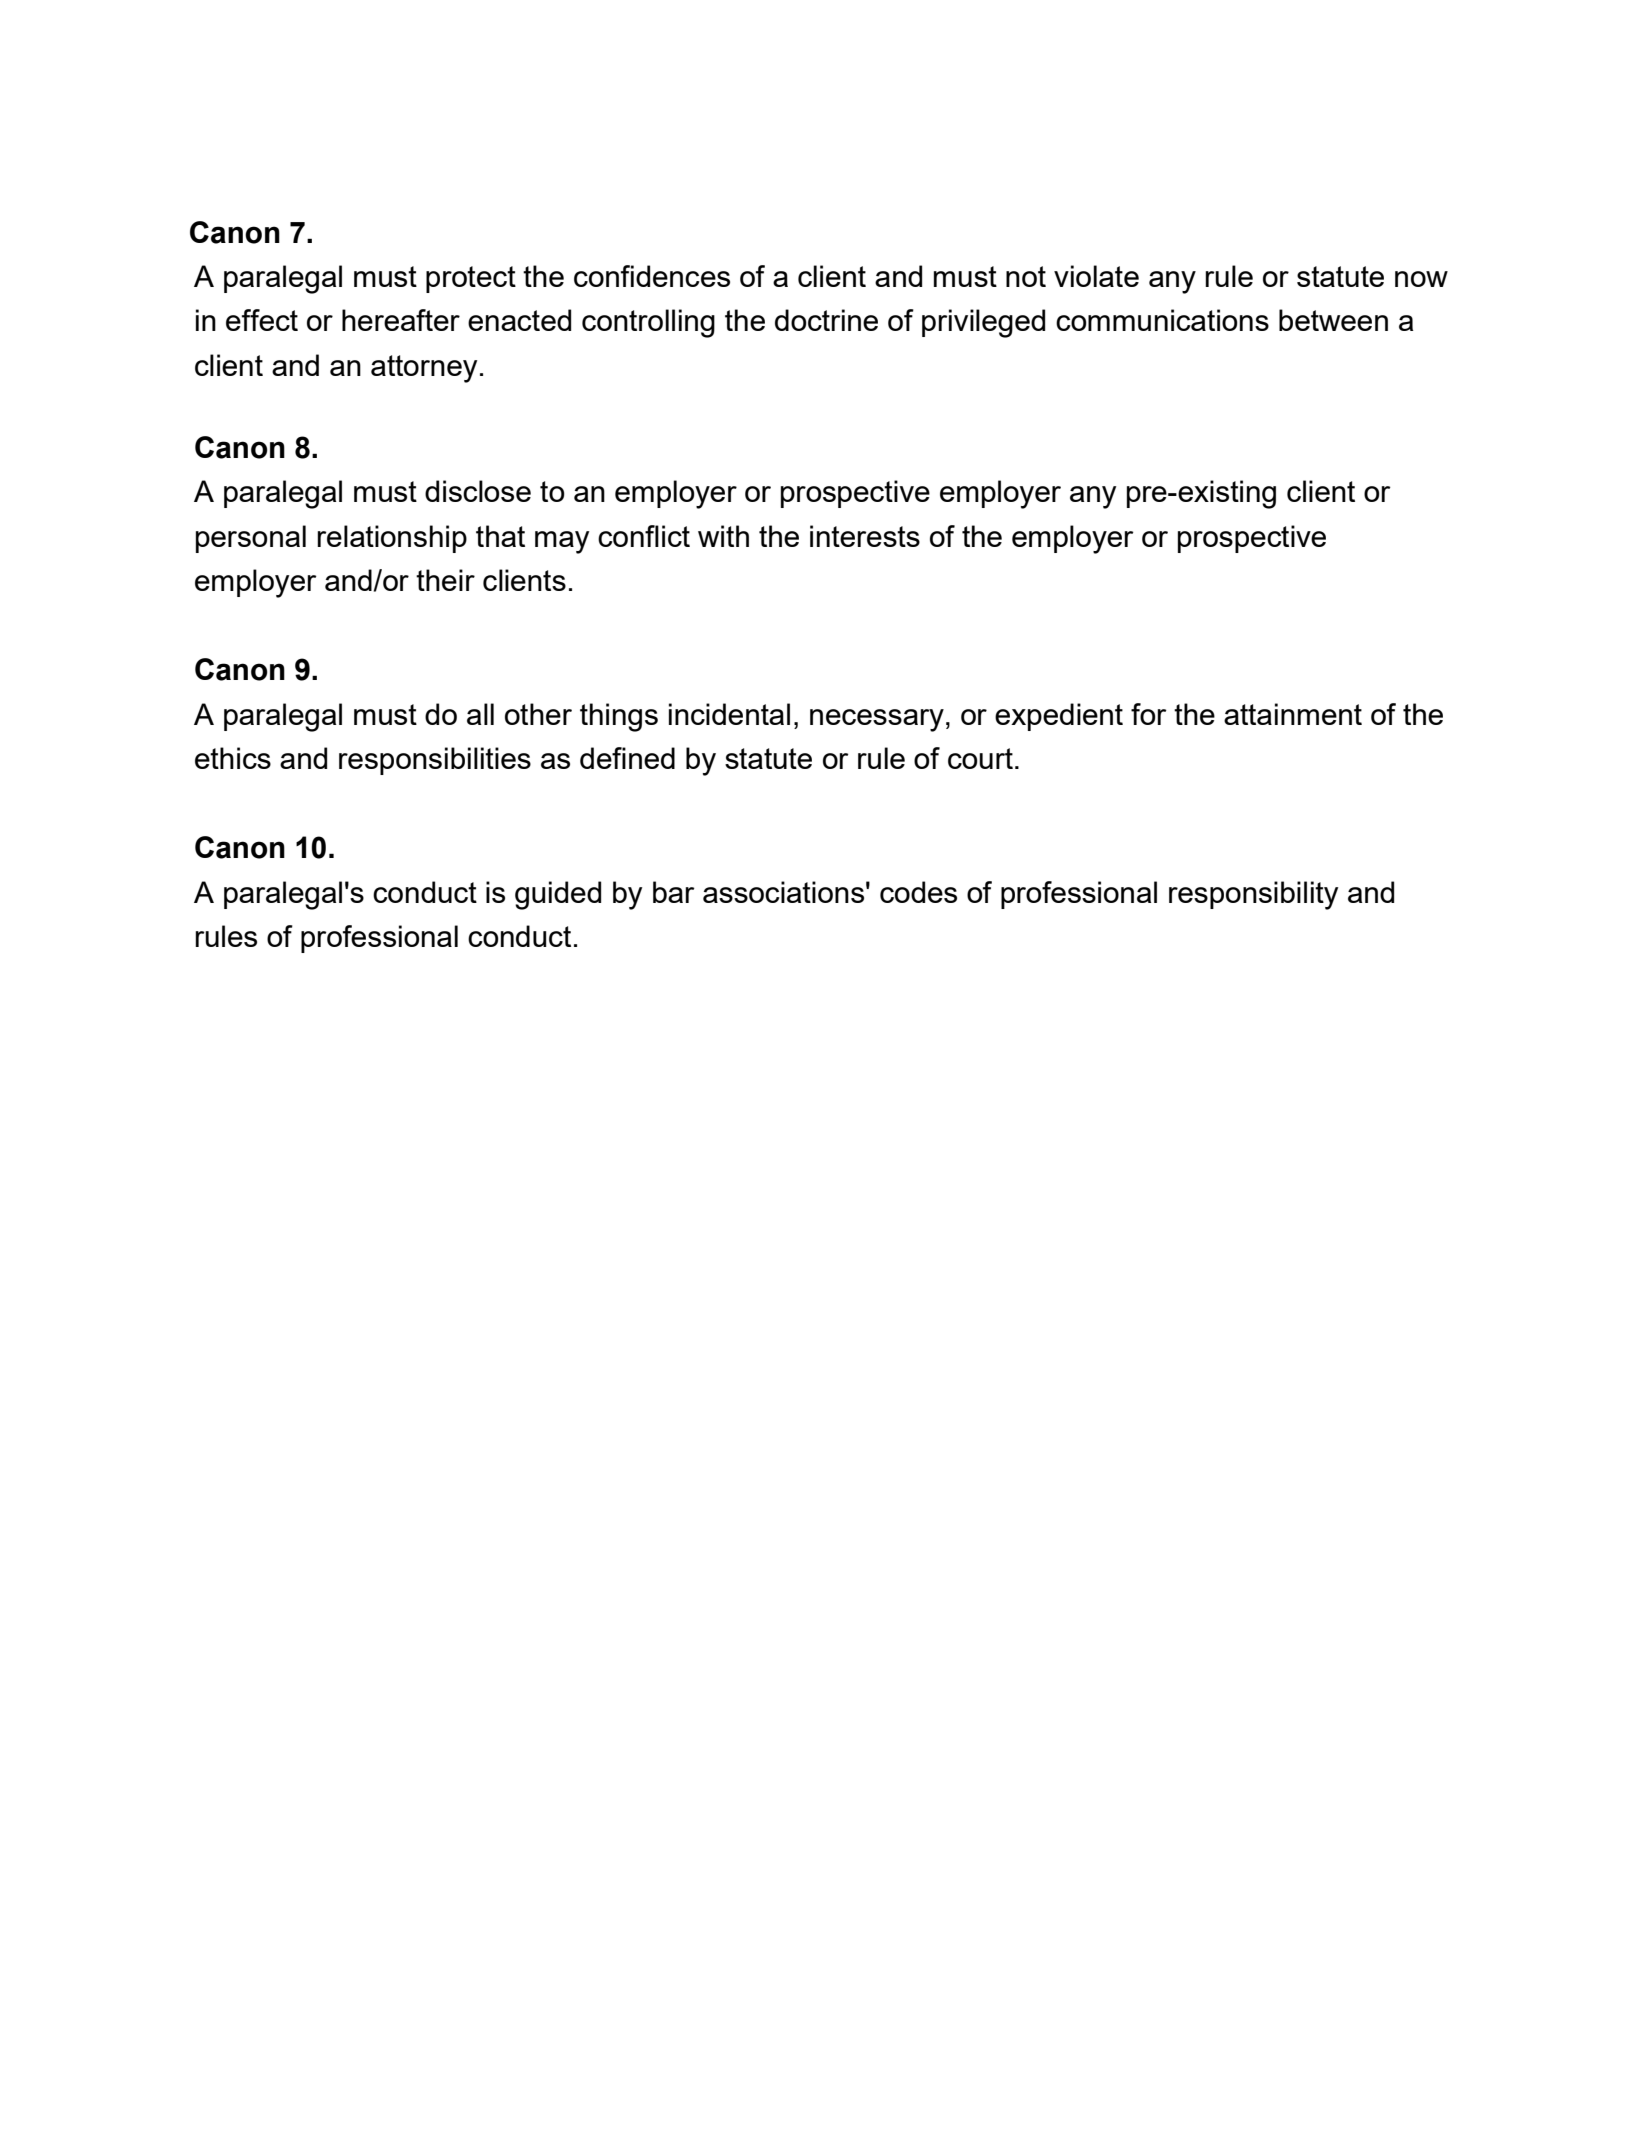 Image resolution: width=1650 pixels, height=2135 pixels. Describe the element at coordinates (401, 320) in the screenshot. I see `hereafter` at that location.
